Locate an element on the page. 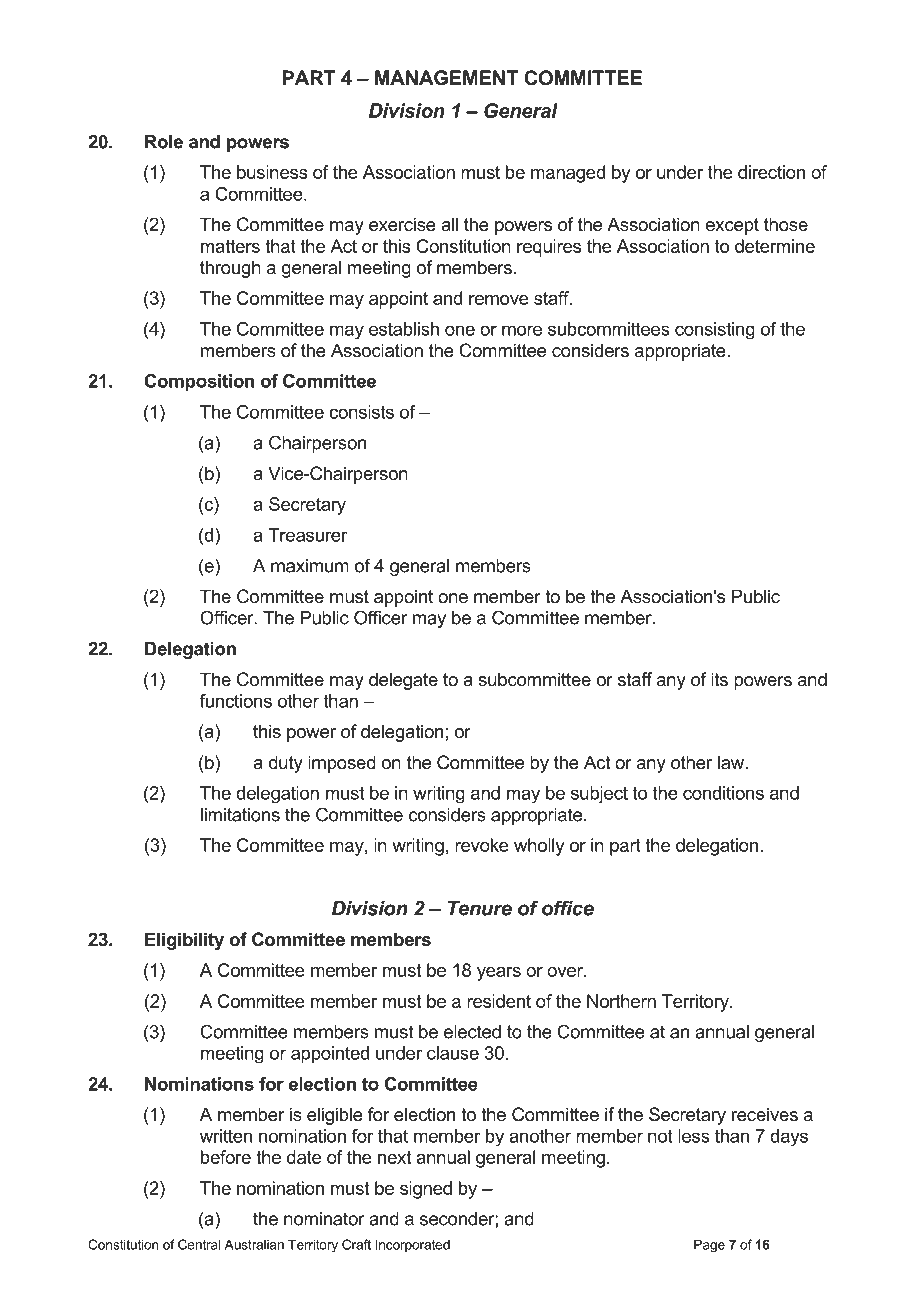  its is located at coordinates (719, 679).
